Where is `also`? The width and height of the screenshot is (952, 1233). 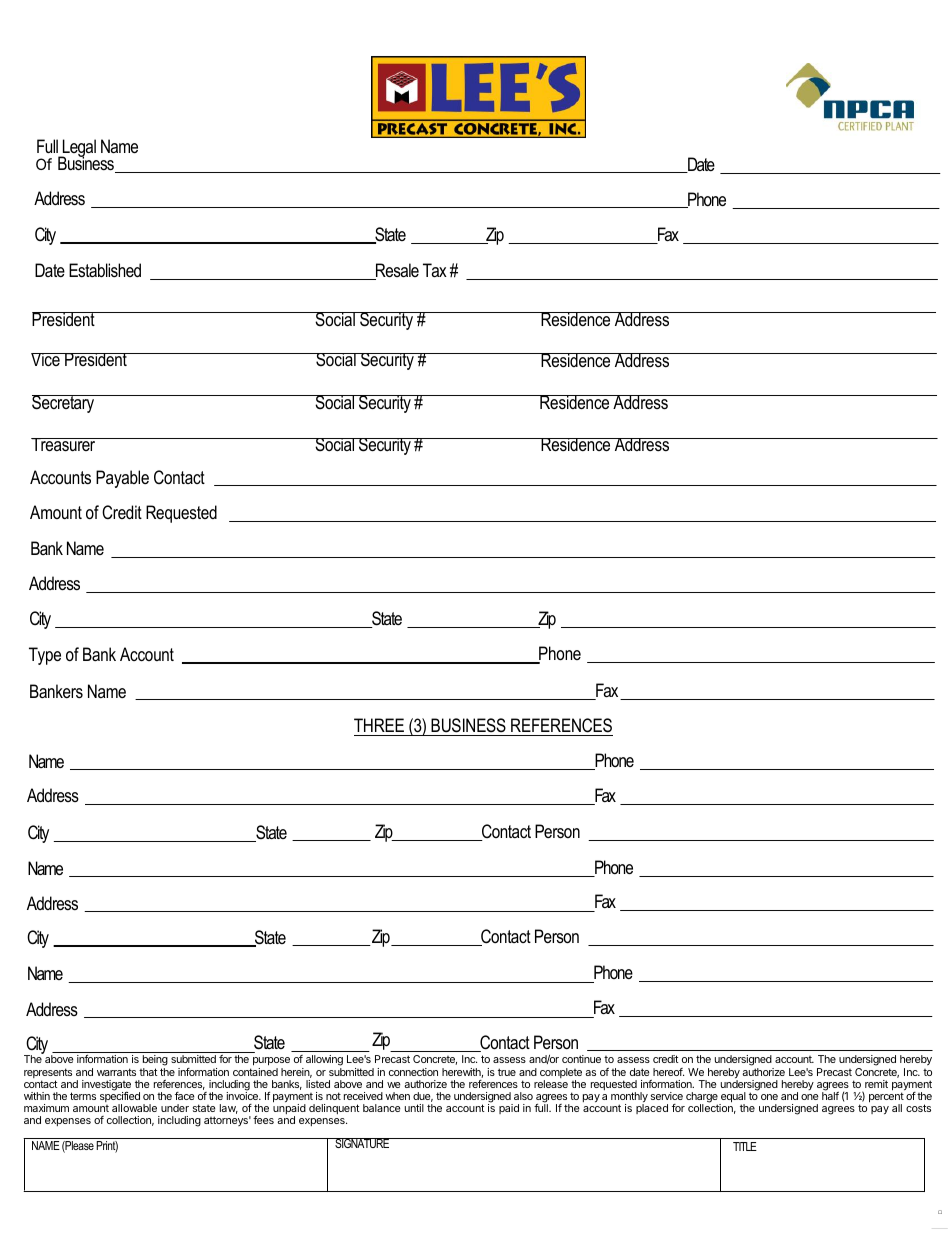
also is located at coordinates (523, 1096).
